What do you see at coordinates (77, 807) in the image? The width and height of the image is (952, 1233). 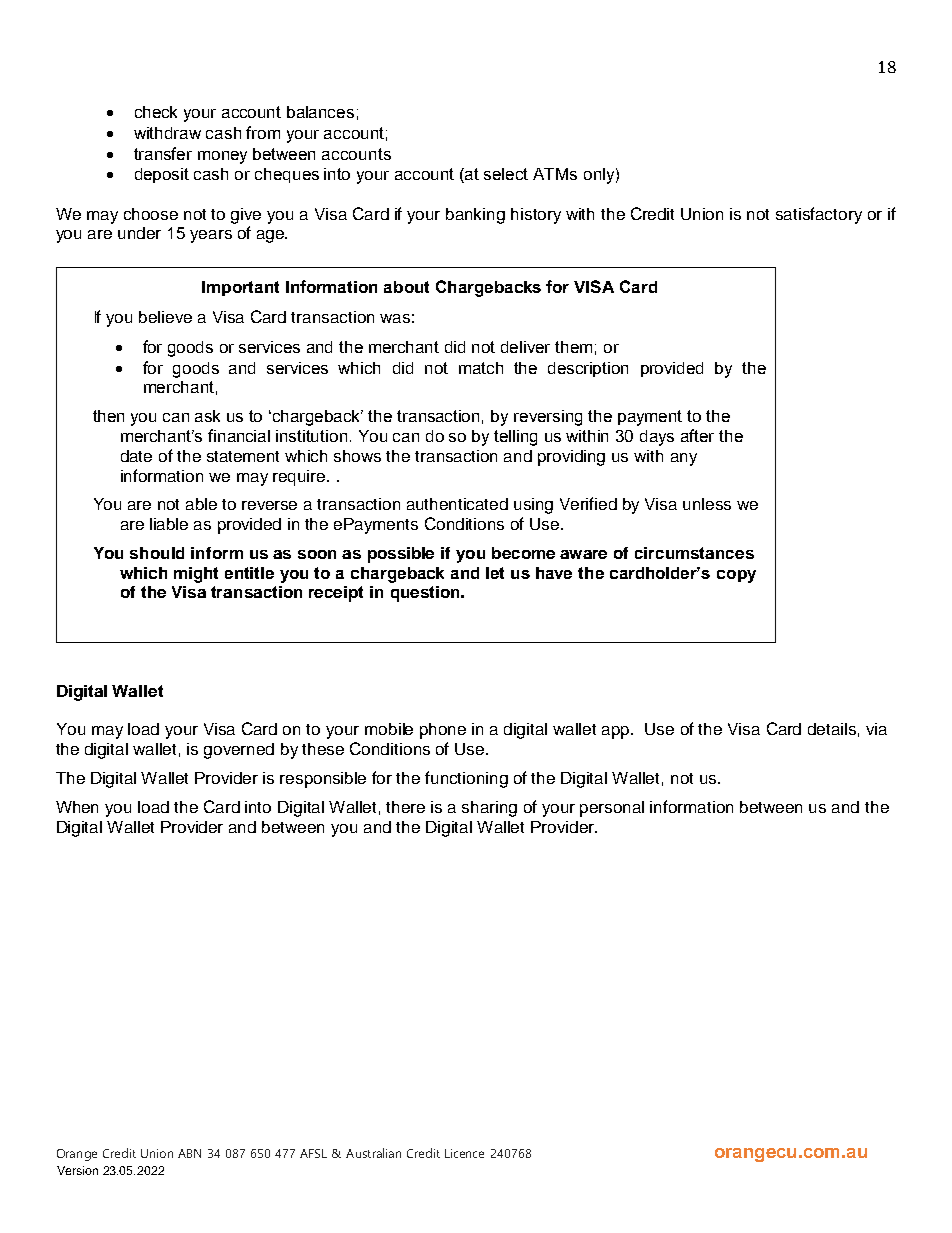 I see `When` at bounding box center [77, 807].
